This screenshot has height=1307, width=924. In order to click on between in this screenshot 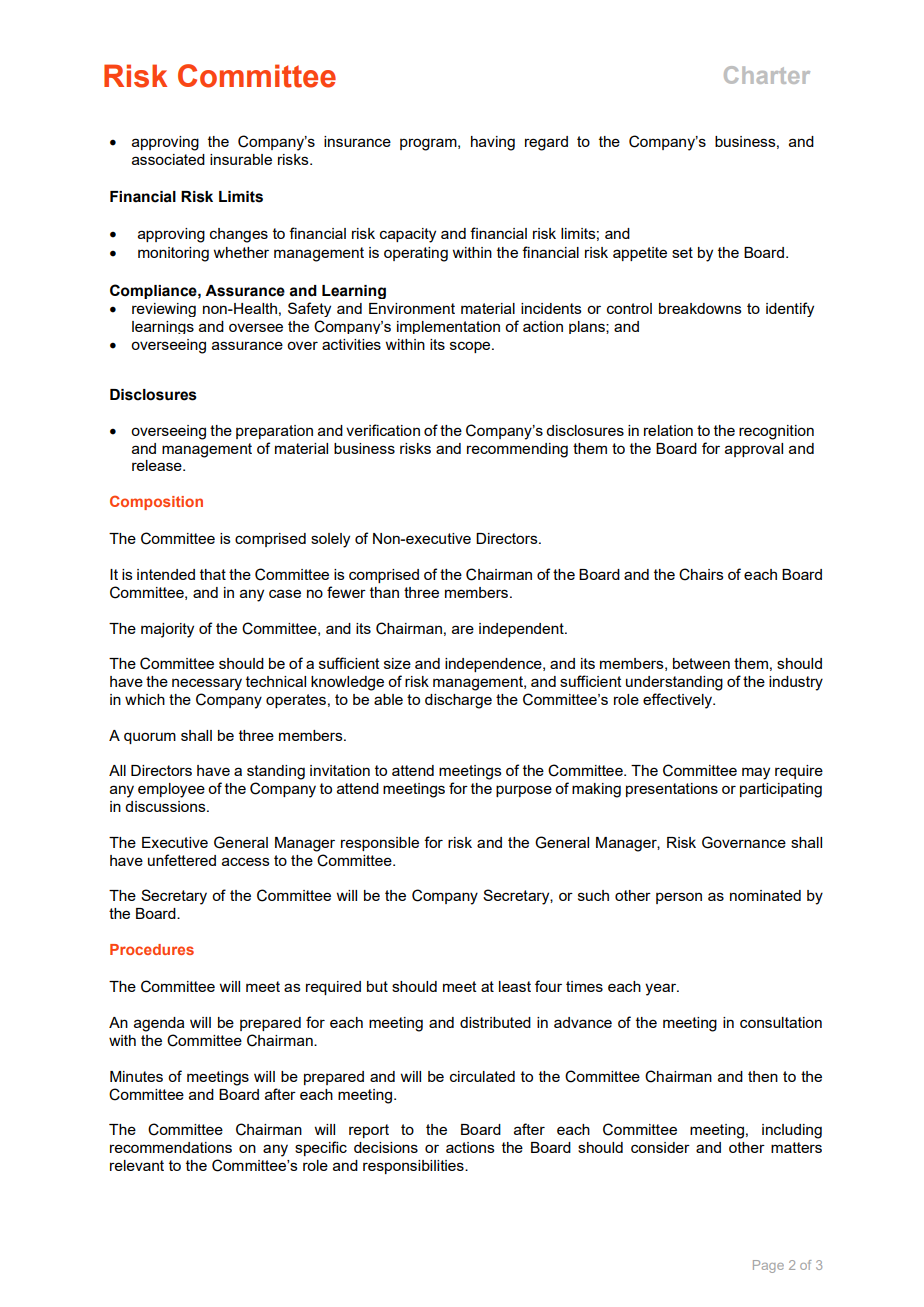, I will do `click(701, 663)`.
